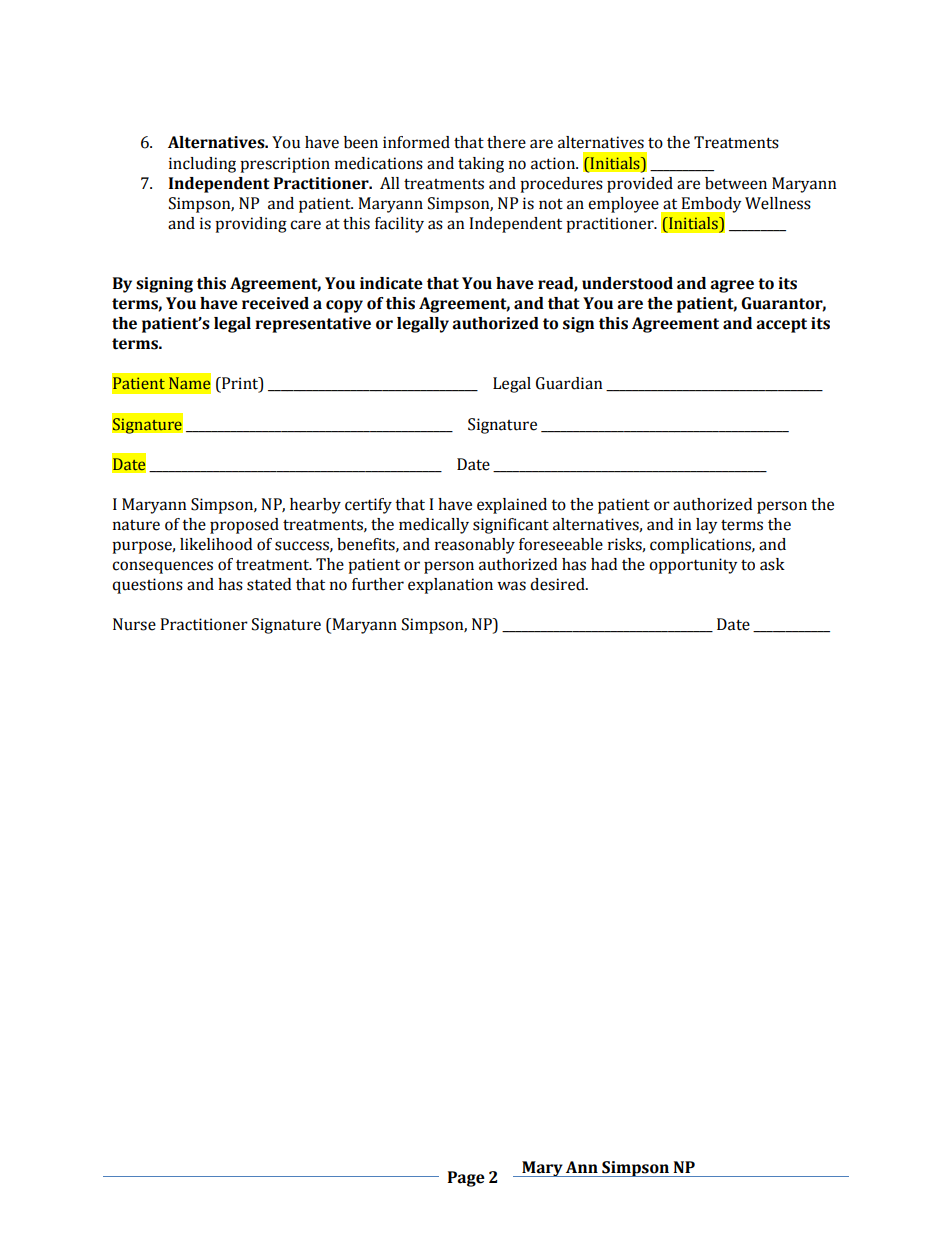 The image size is (952, 1233). What do you see at coordinates (481, 165) in the page?
I see `taking` at bounding box center [481, 165].
